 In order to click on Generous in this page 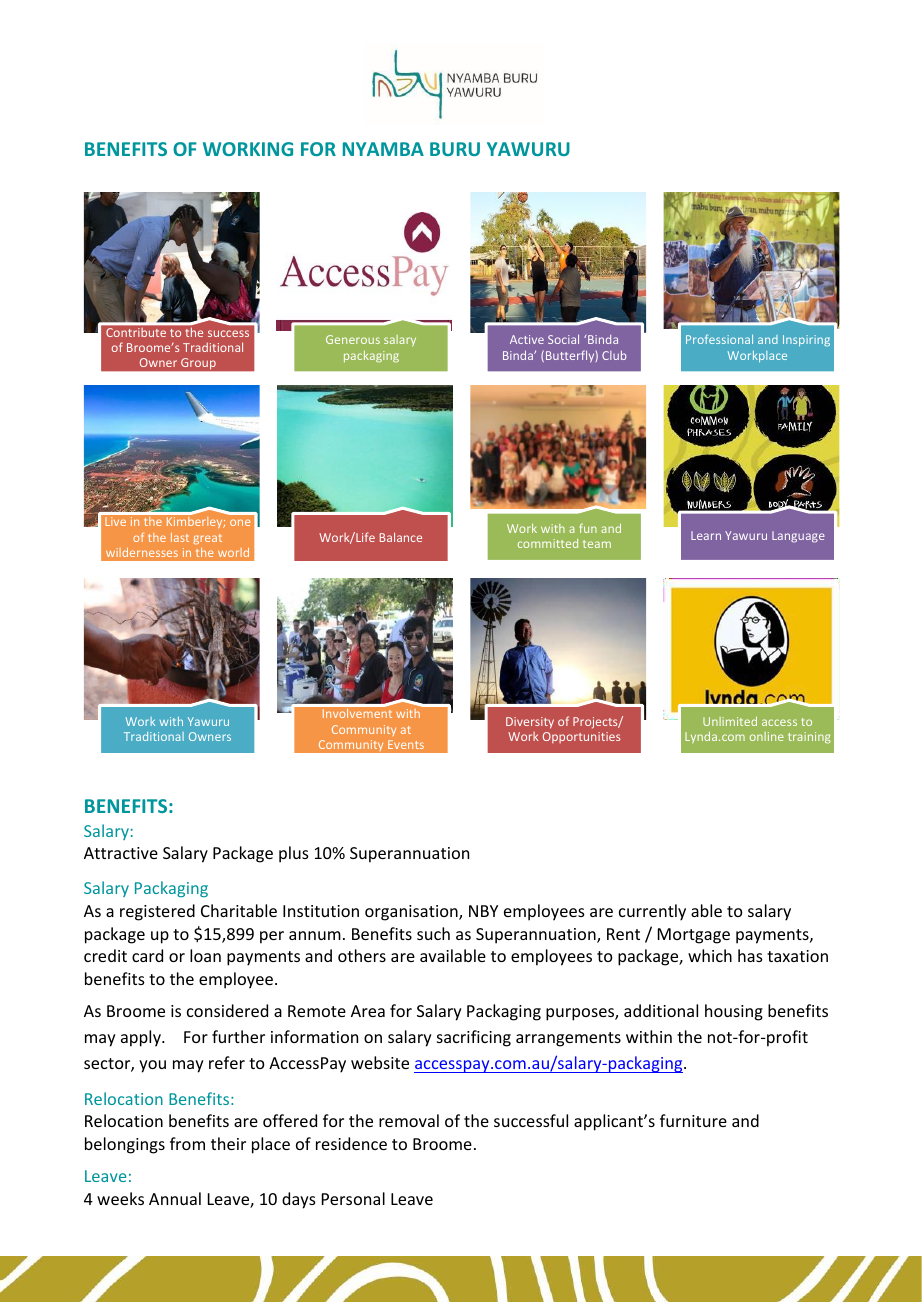, I will do `click(353, 339)`.
